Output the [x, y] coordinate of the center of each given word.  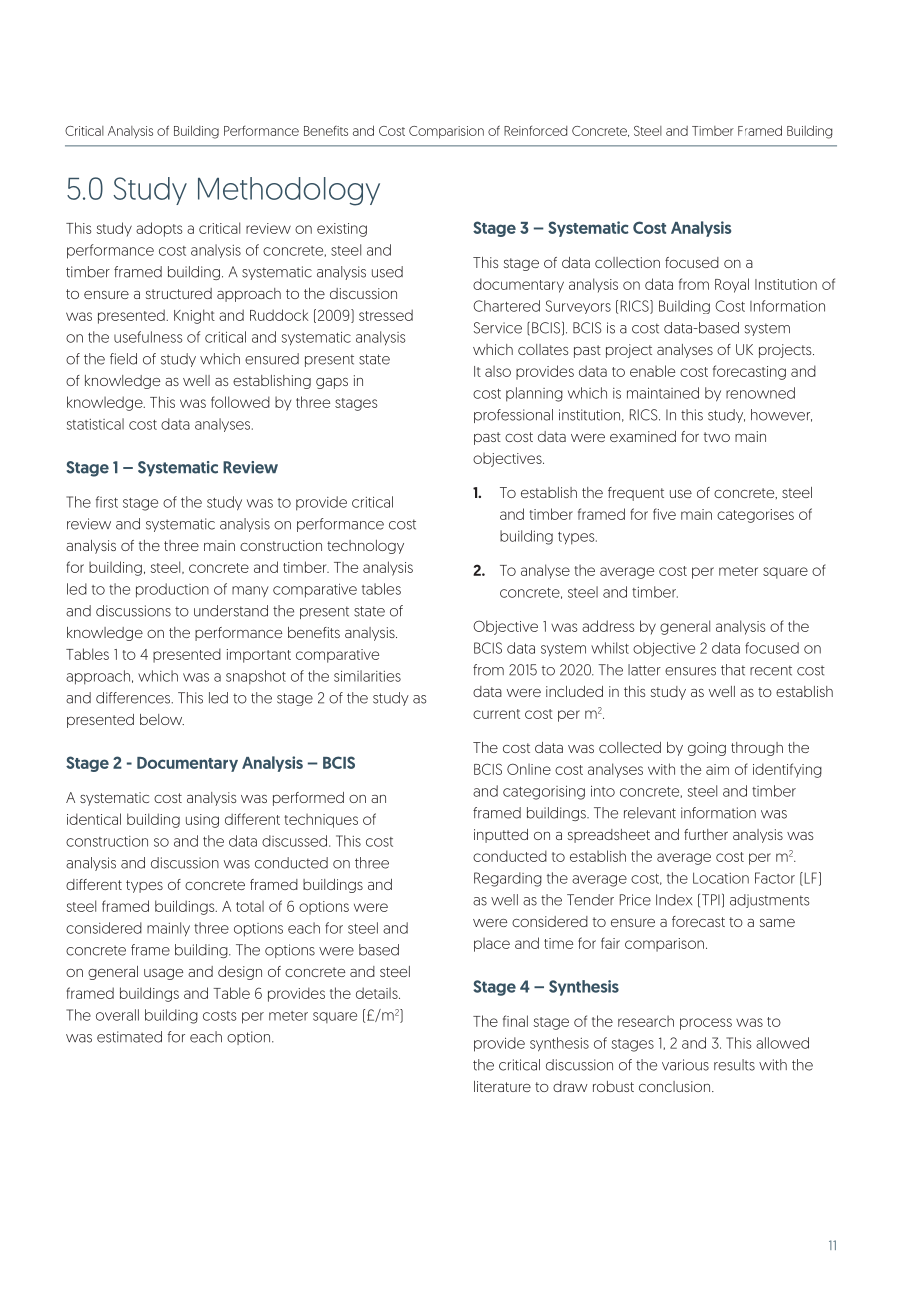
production [172, 590]
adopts [159, 229]
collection [627, 262]
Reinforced [535, 131]
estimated [129, 1037]
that [733, 670]
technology [365, 547]
